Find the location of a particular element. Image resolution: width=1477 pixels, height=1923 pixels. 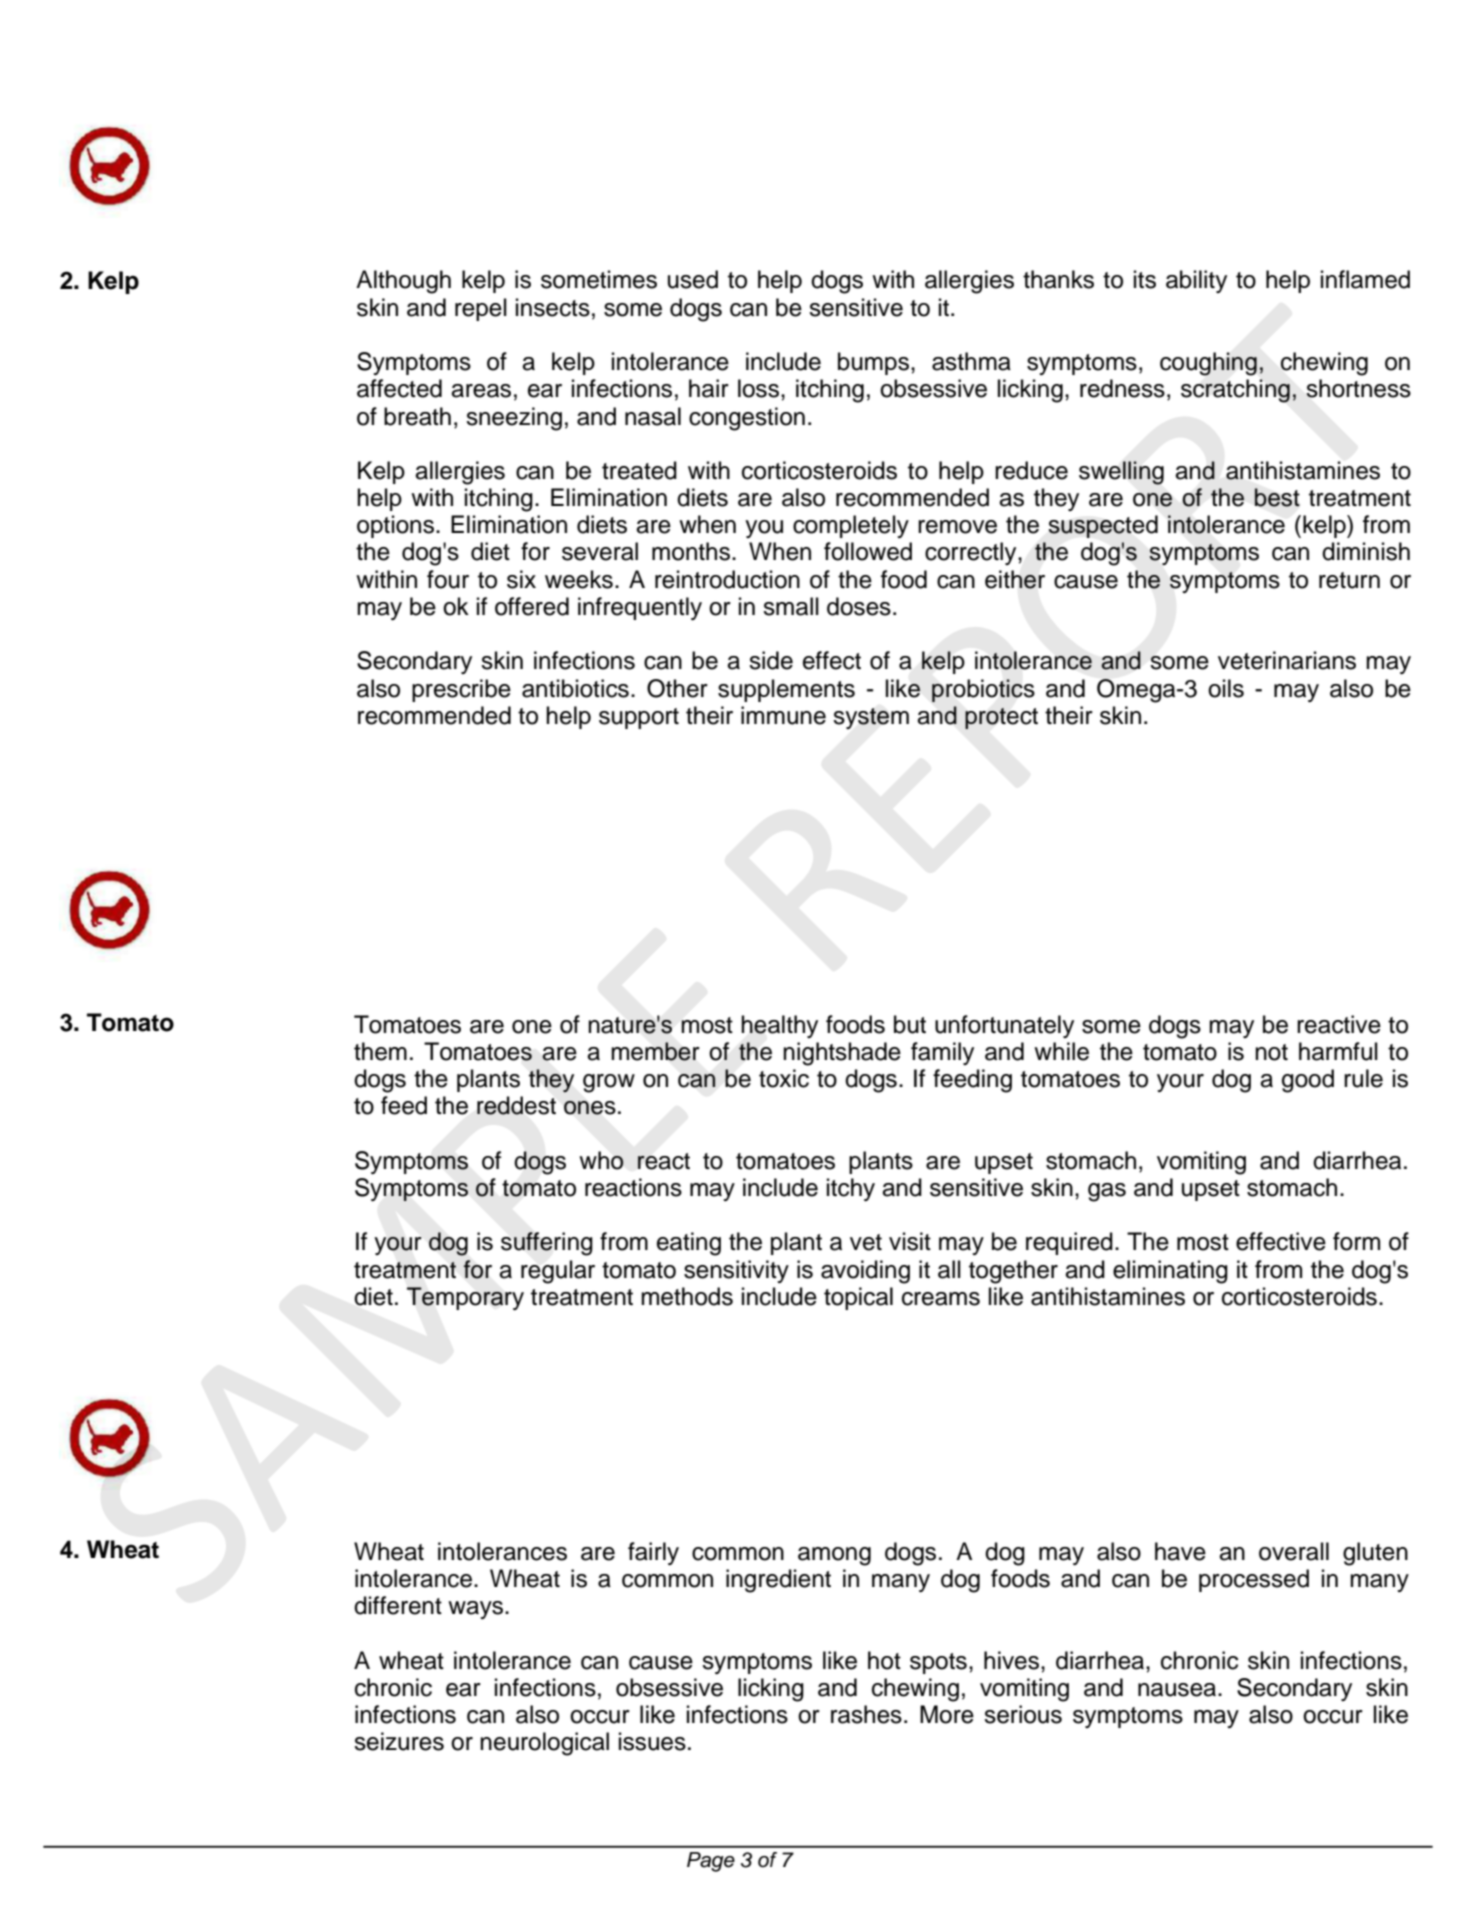

system is located at coordinates (871, 718).
